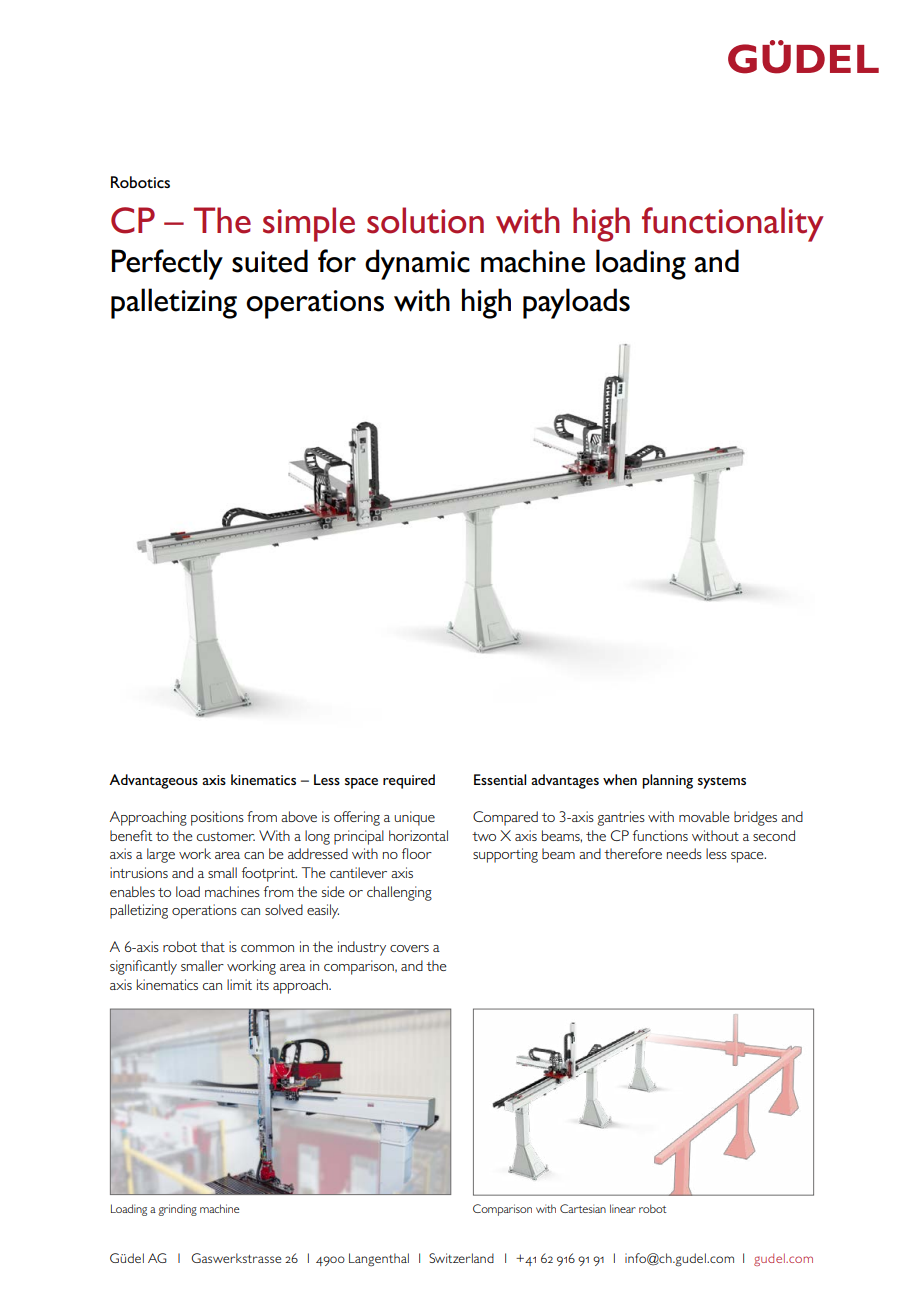  What do you see at coordinates (667, 781) in the page?
I see `planning` at bounding box center [667, 781].
